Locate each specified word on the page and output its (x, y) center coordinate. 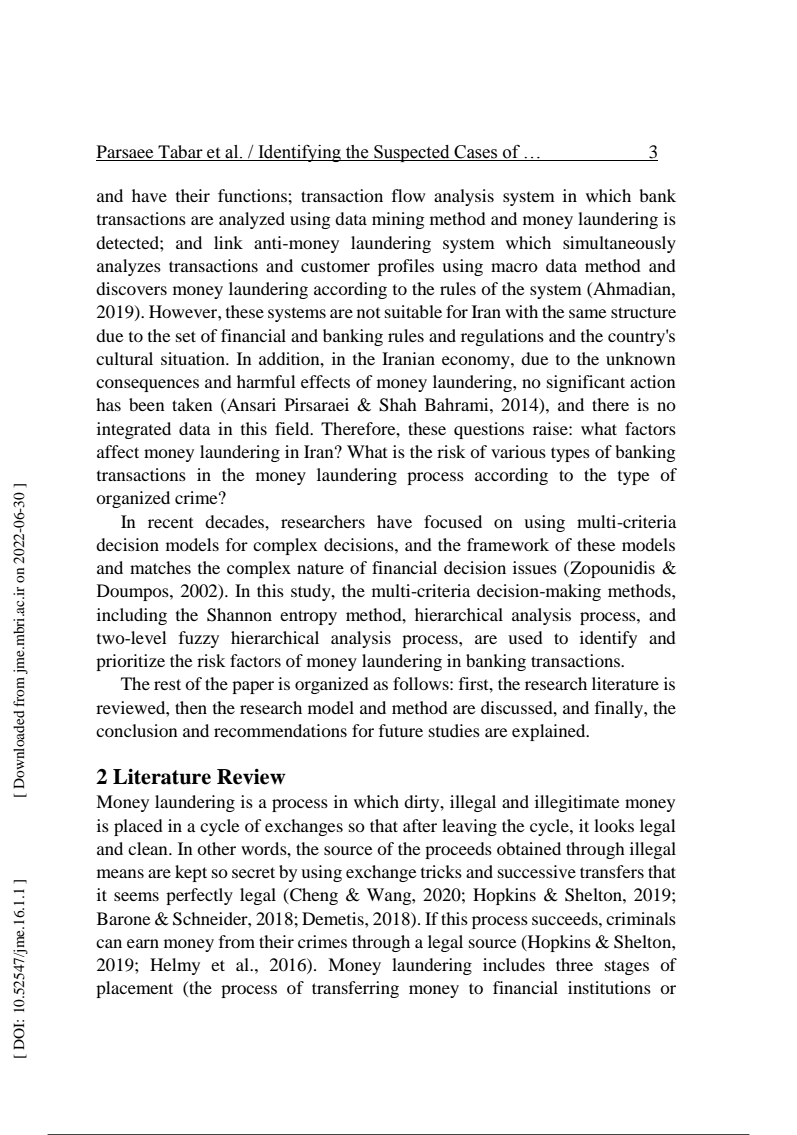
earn (143, 943)
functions (253, 195)
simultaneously (619, 244)
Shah (398, 405)
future (401, 730)
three (574, 964)
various (518, 451)
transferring (355, 989)
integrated (134, 430)
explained (550, 732)
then (191, 707)
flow (409, 195)
